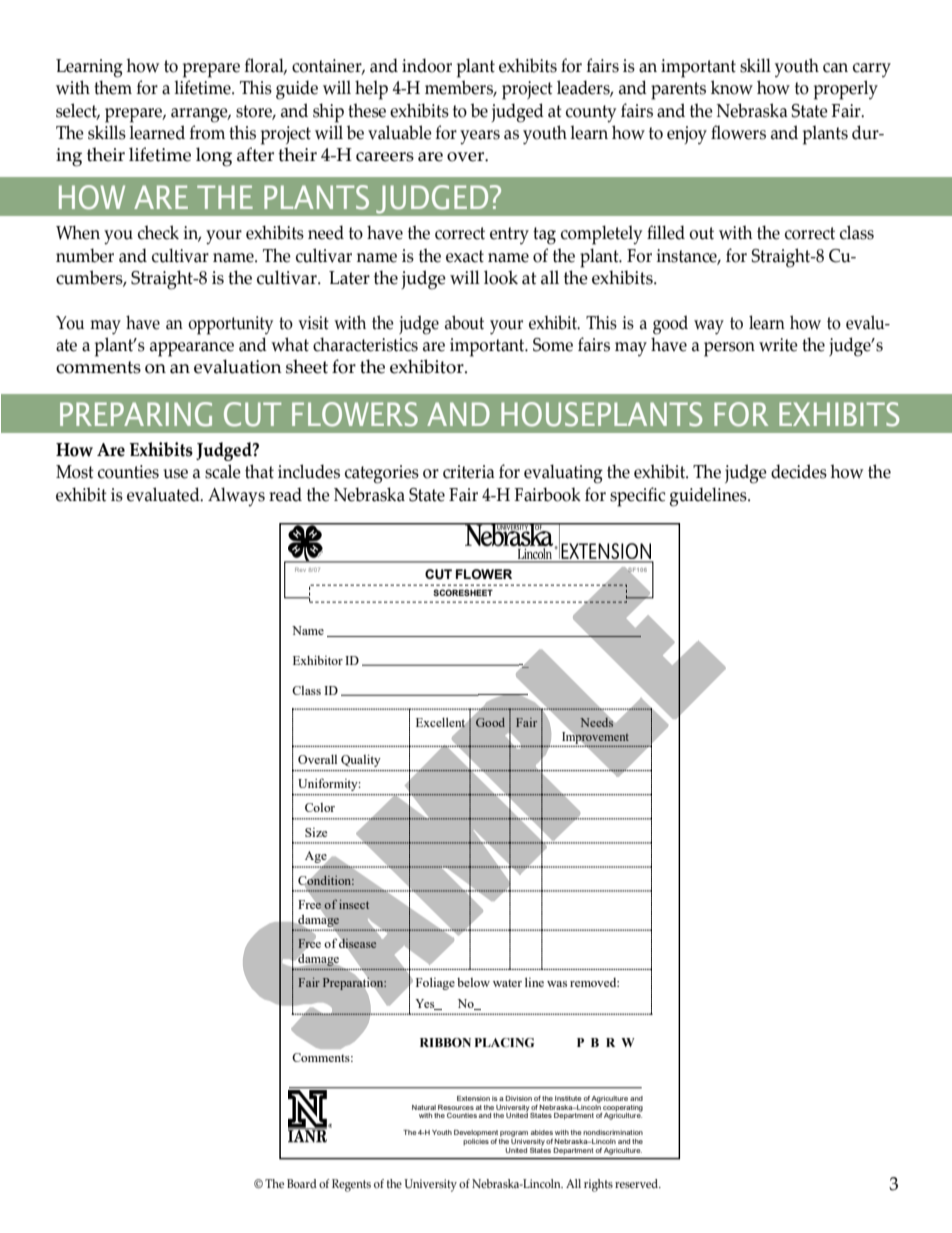 Image resolution: width=952 pixels, height=1233 pixels. I want to click on appearance, so click(192, 349).
